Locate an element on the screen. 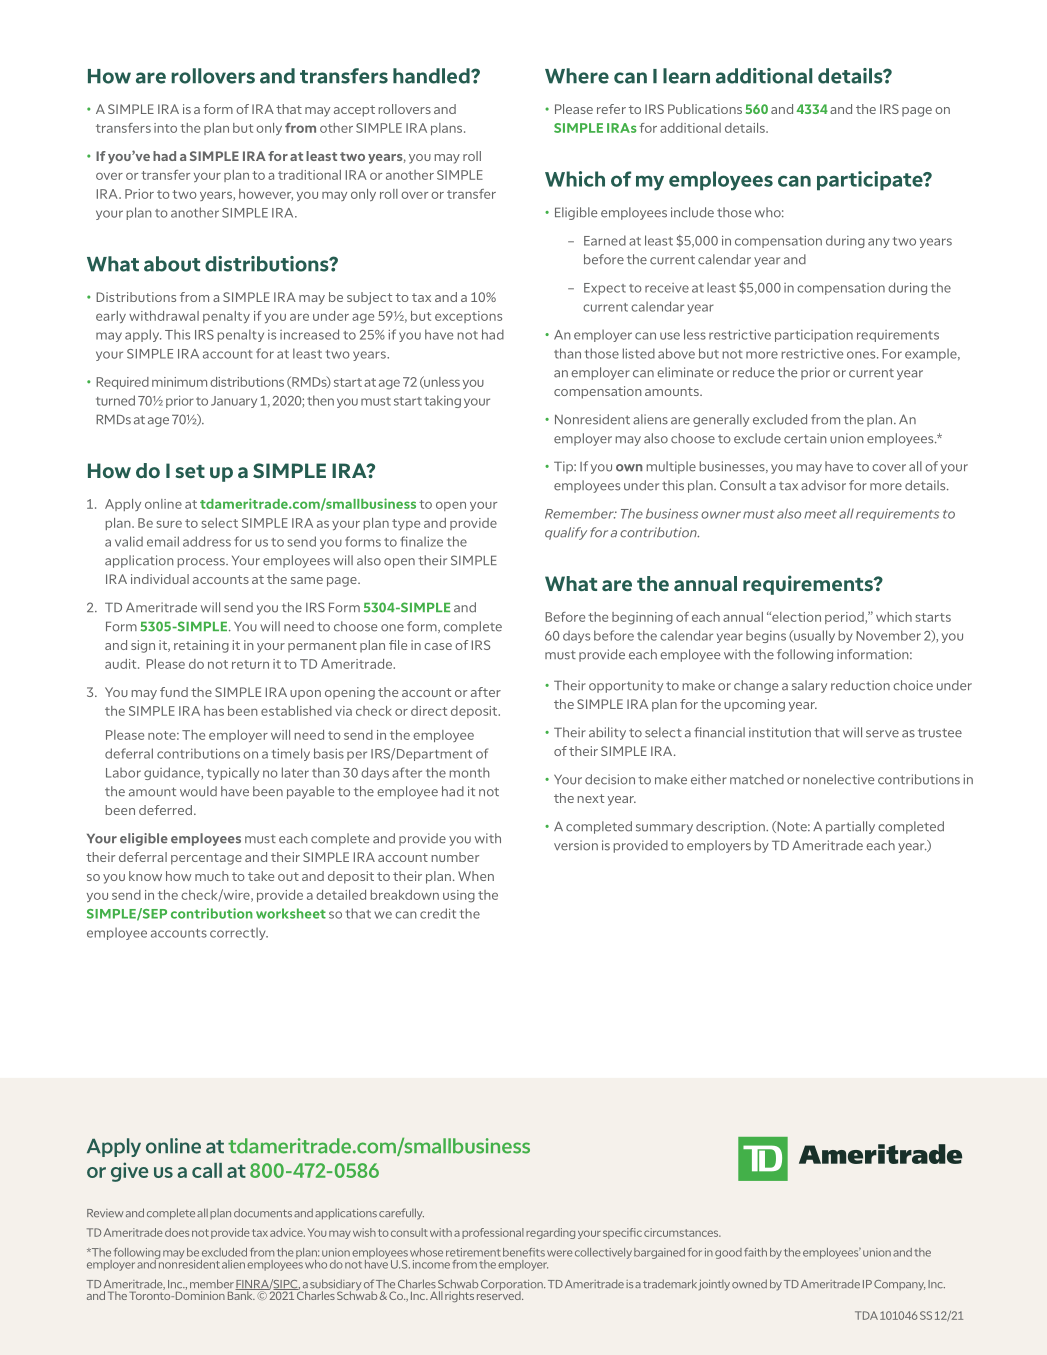 The height and width of the screenshot is (1355, 1047). correctly is located at coordinates (239, 933).
